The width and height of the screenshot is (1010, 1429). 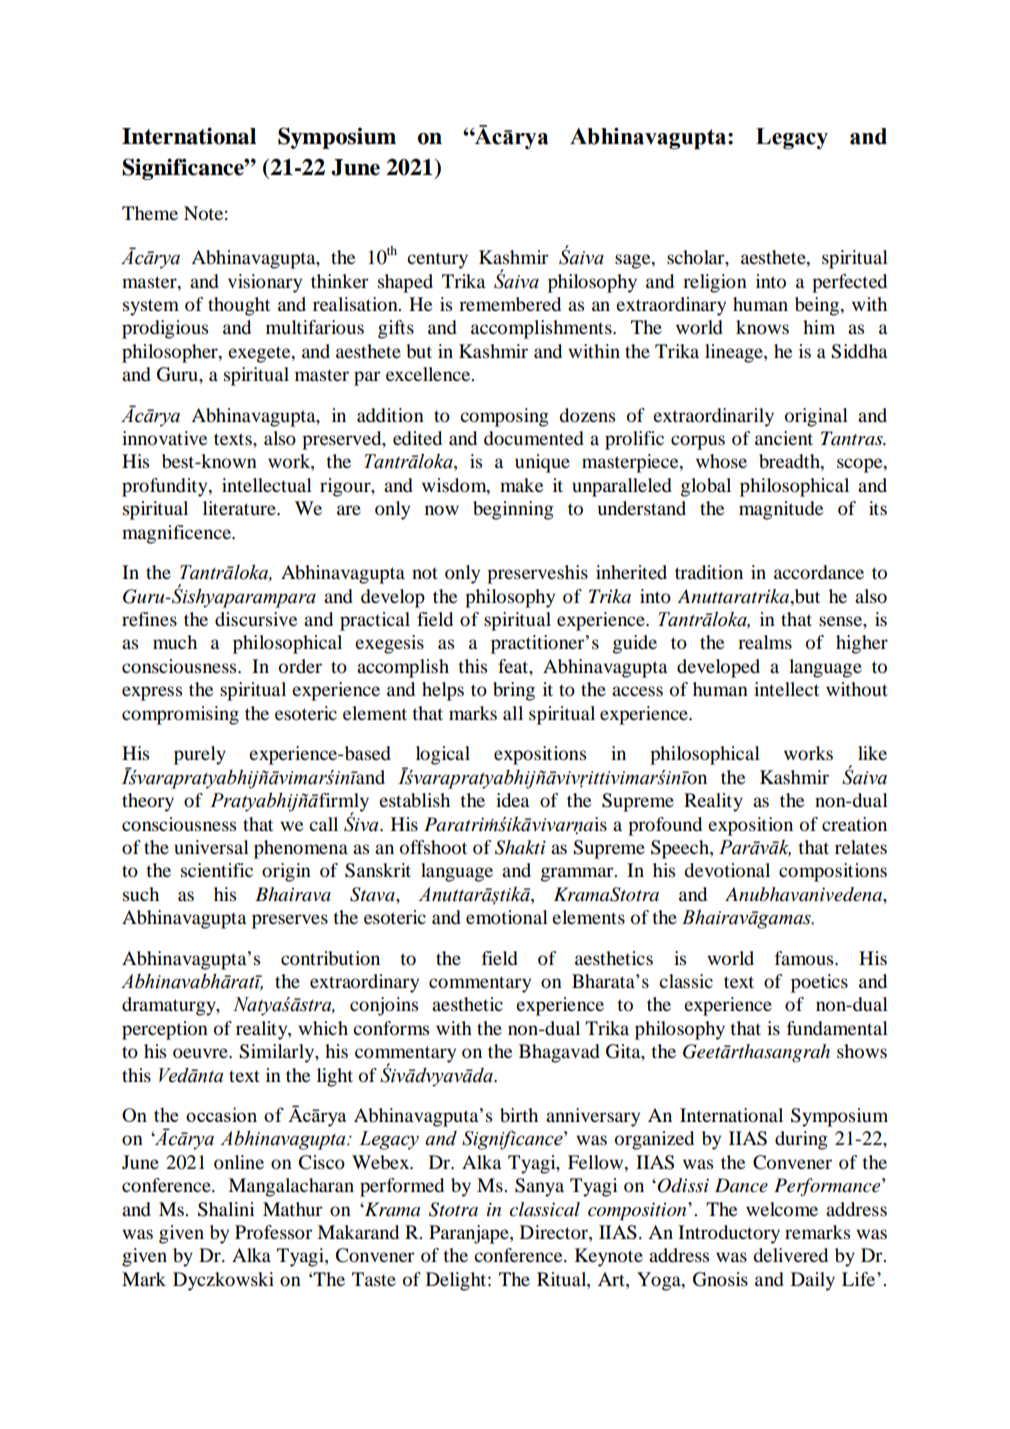 What do you see at coordinates (443, 755) in the screenshot?
I see `logical` at bounding box center [443, 755].
